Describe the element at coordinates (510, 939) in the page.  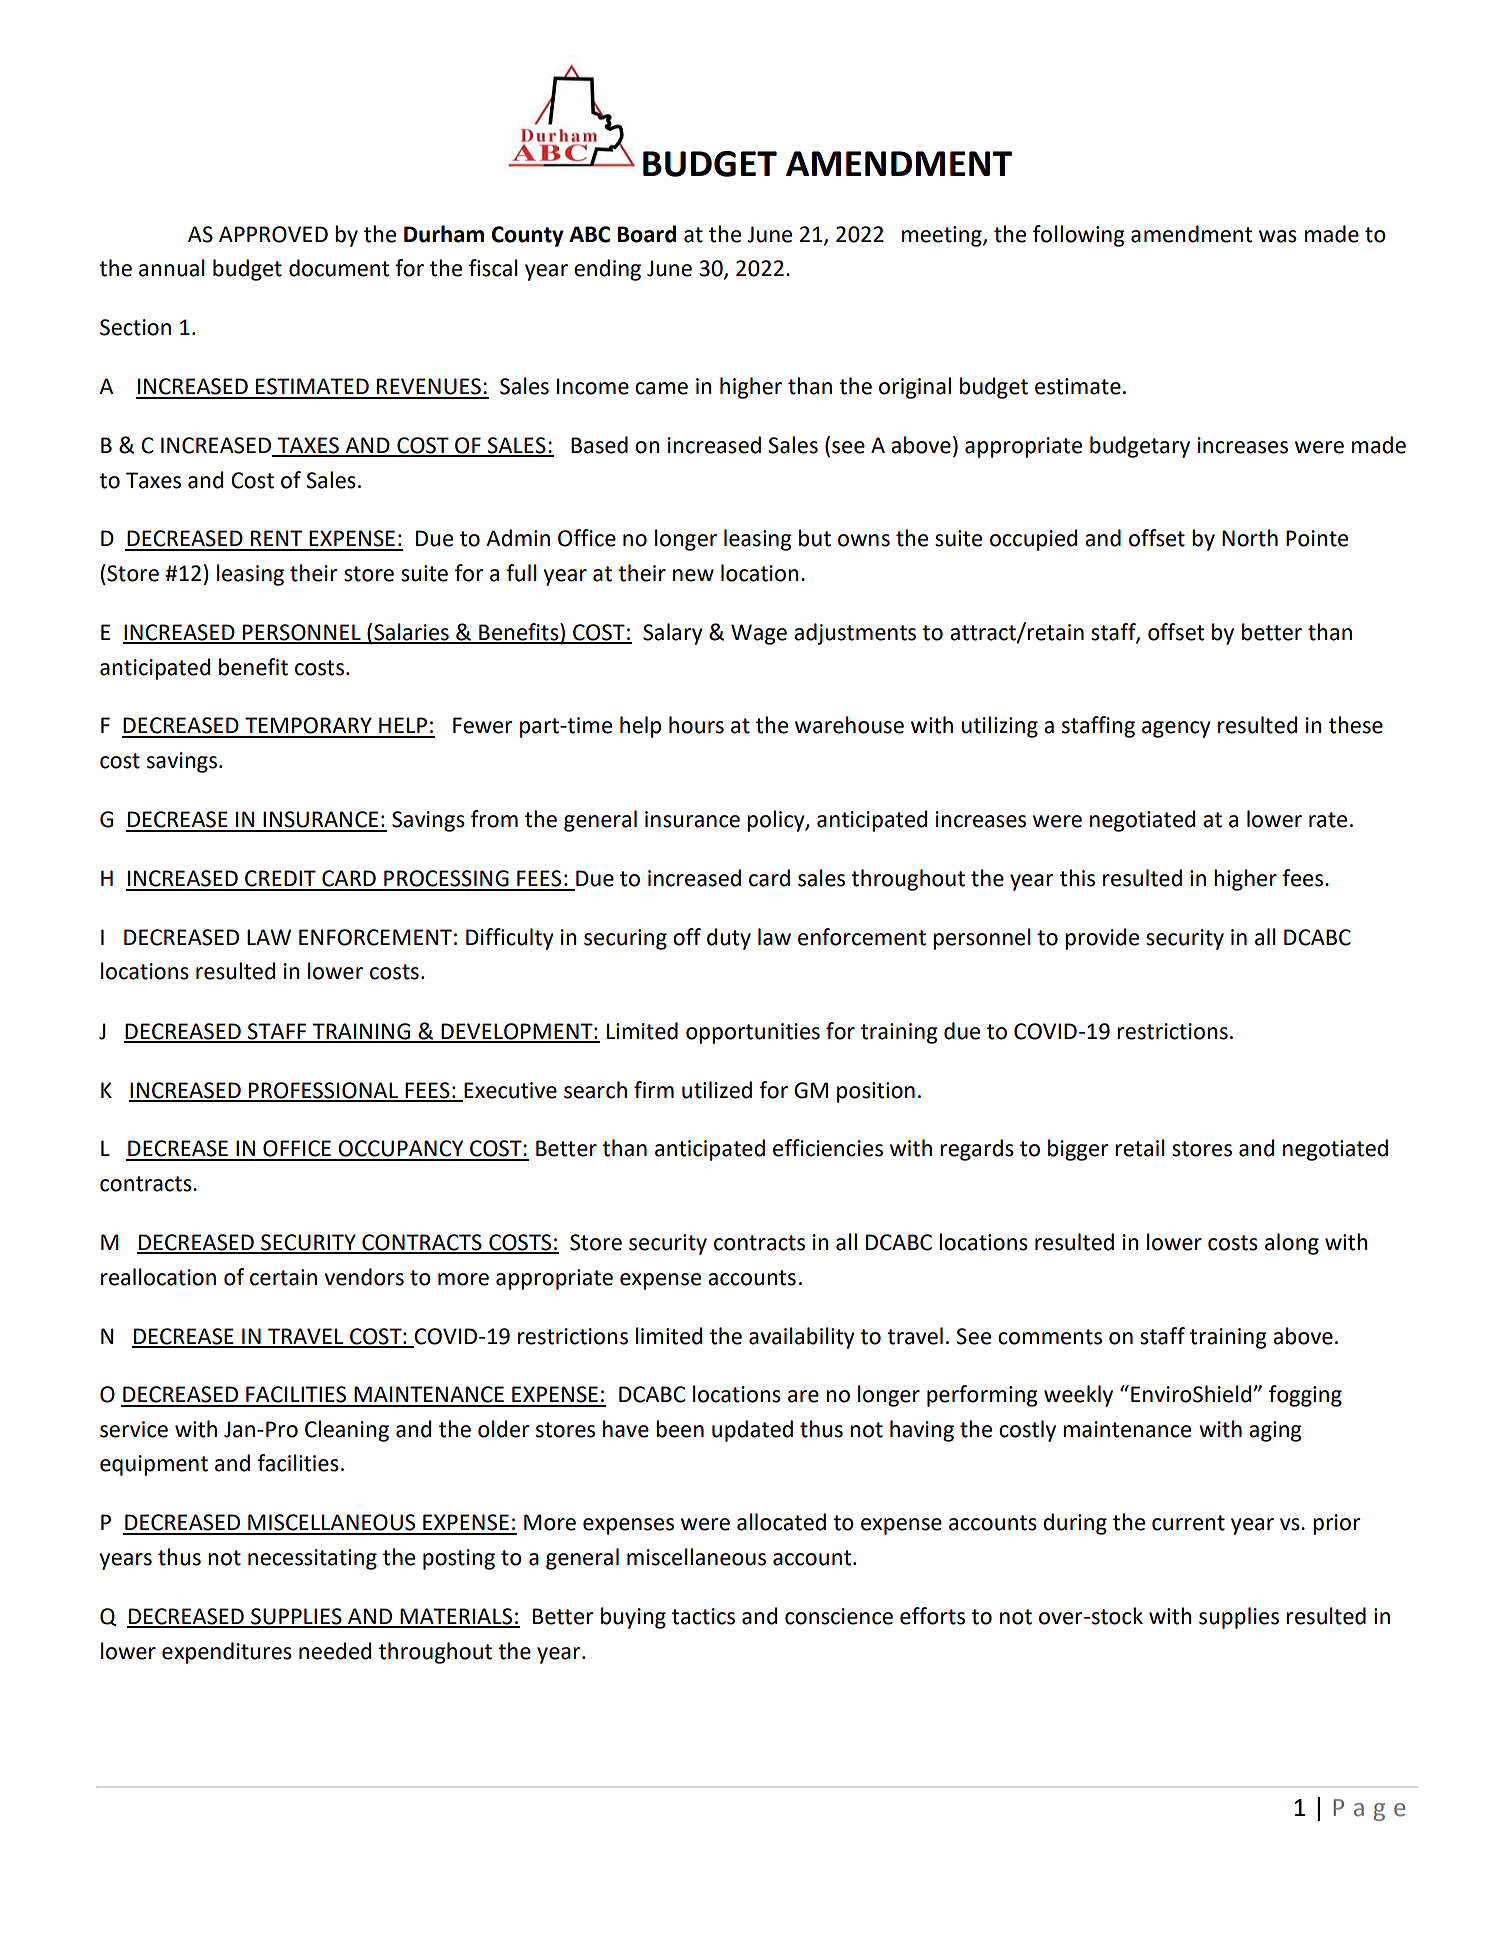
I see `Difficulty` at that location.
